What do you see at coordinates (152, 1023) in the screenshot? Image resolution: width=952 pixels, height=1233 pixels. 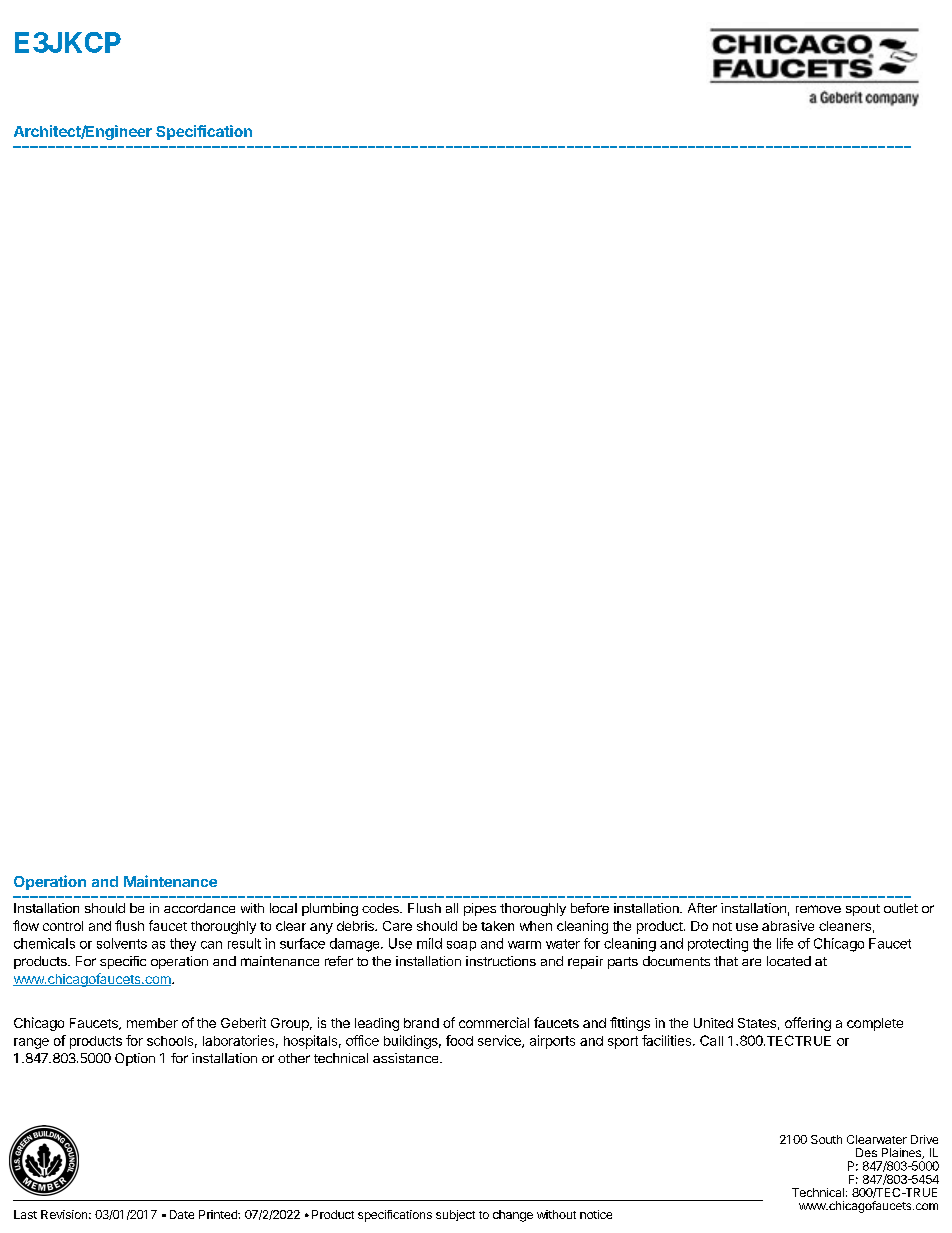 I see `member` at bounding box center [152, 1023].
